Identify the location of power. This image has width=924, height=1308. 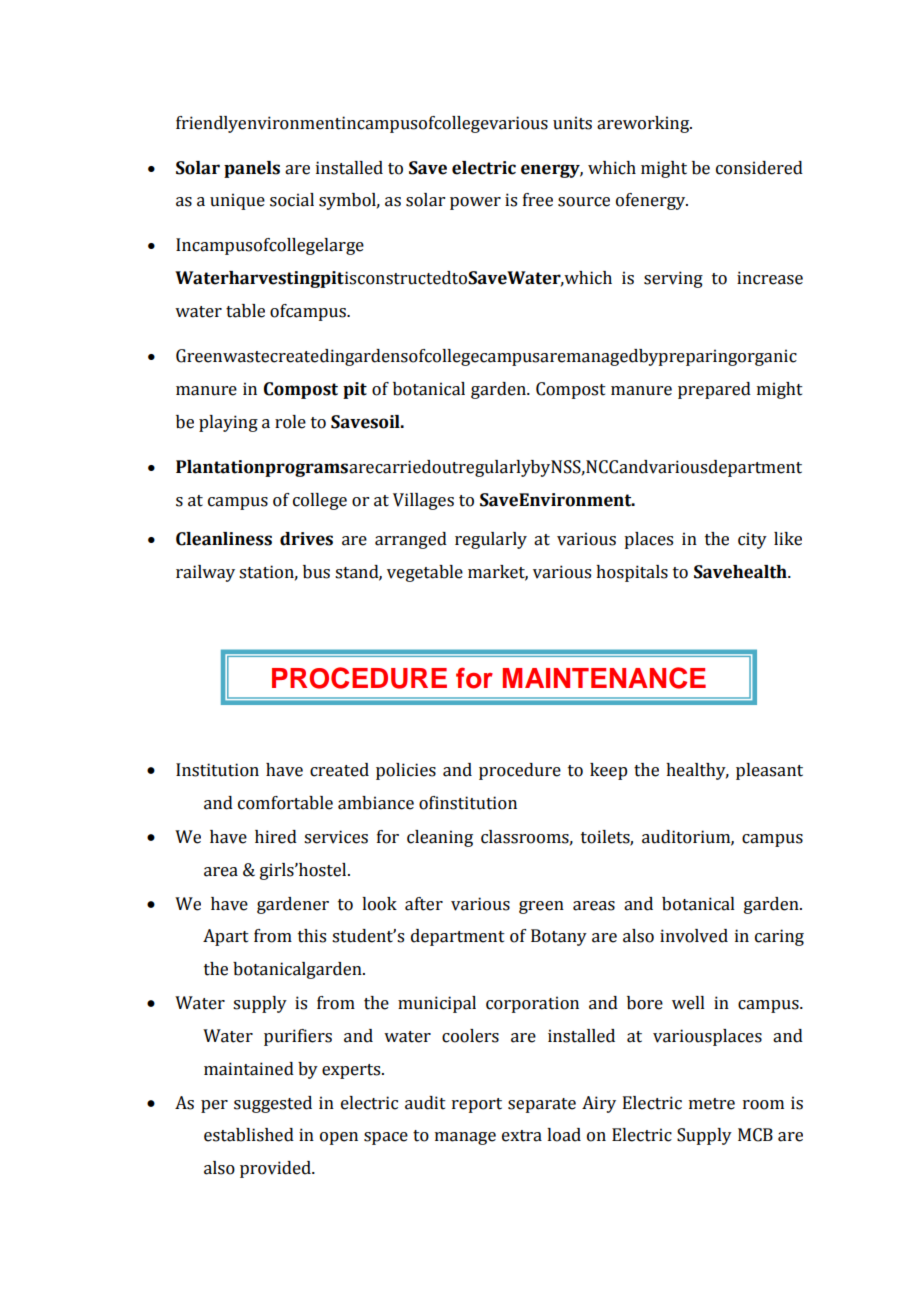
(475, 203).
